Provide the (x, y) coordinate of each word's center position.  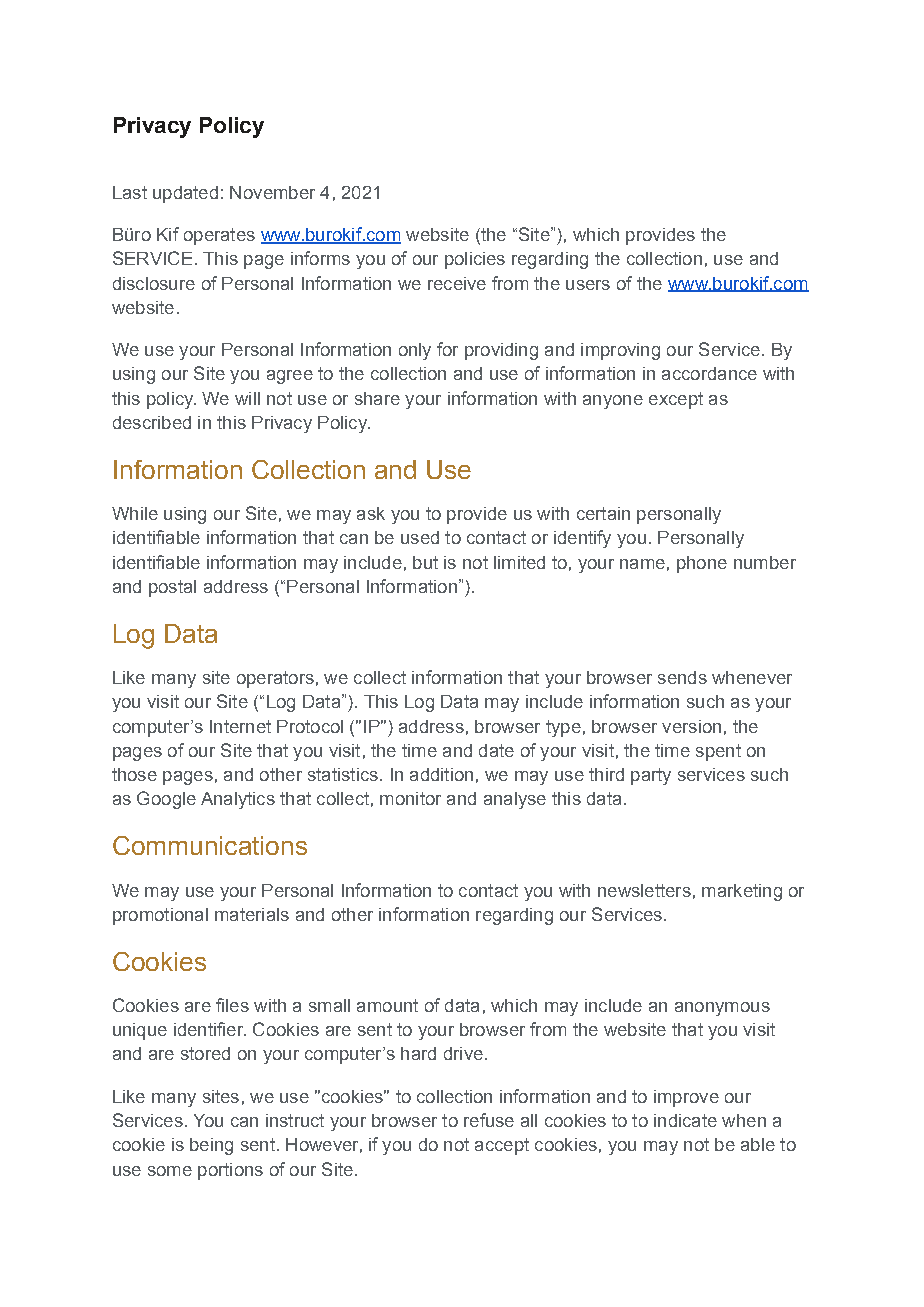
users (588, 285)
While (135, 513)
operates (219, 236)
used (420, 537)
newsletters (644, 890)
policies (475, 260)
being (211, 1146)
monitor (410, 798)
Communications (210, 845)
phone (702, 564)
